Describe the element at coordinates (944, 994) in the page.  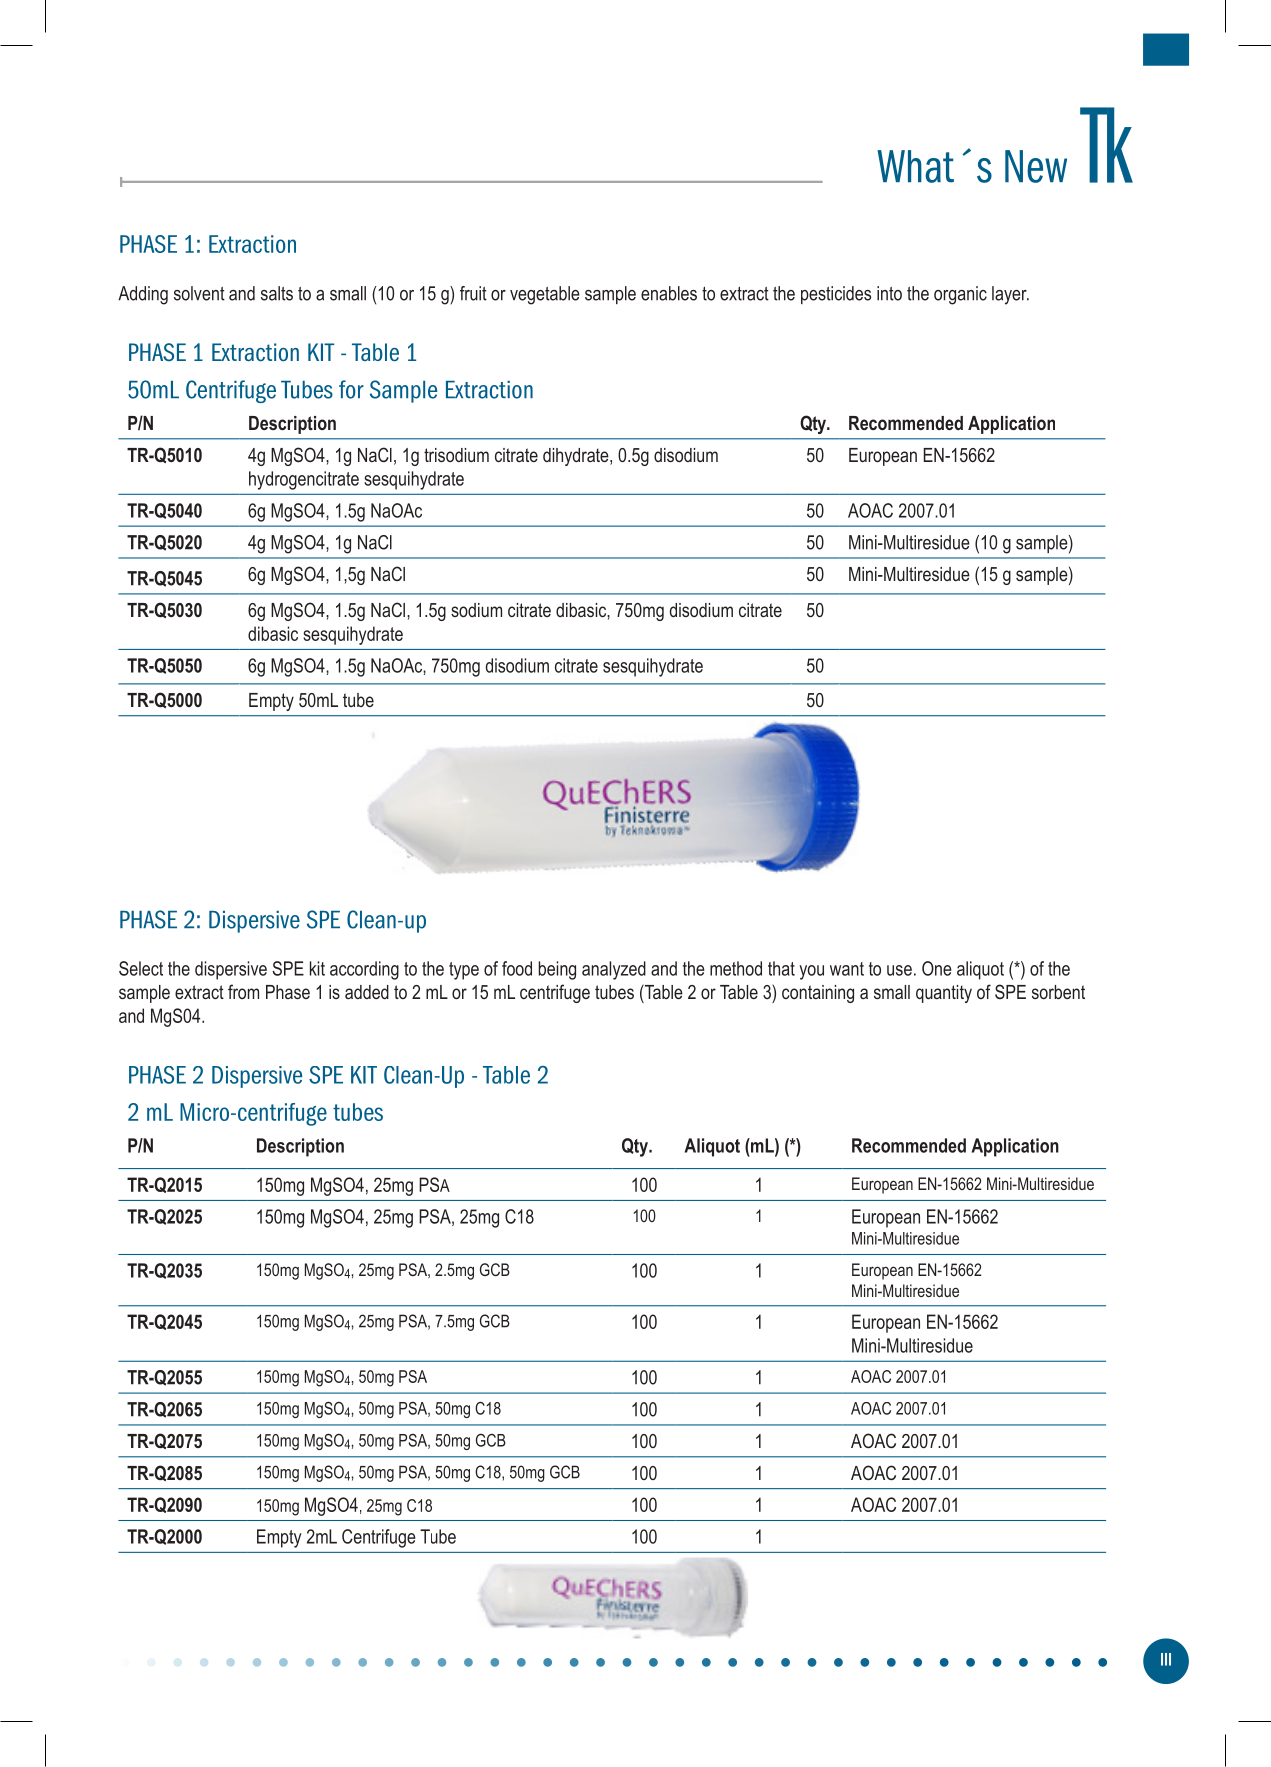
I see `quantity` at that location.
